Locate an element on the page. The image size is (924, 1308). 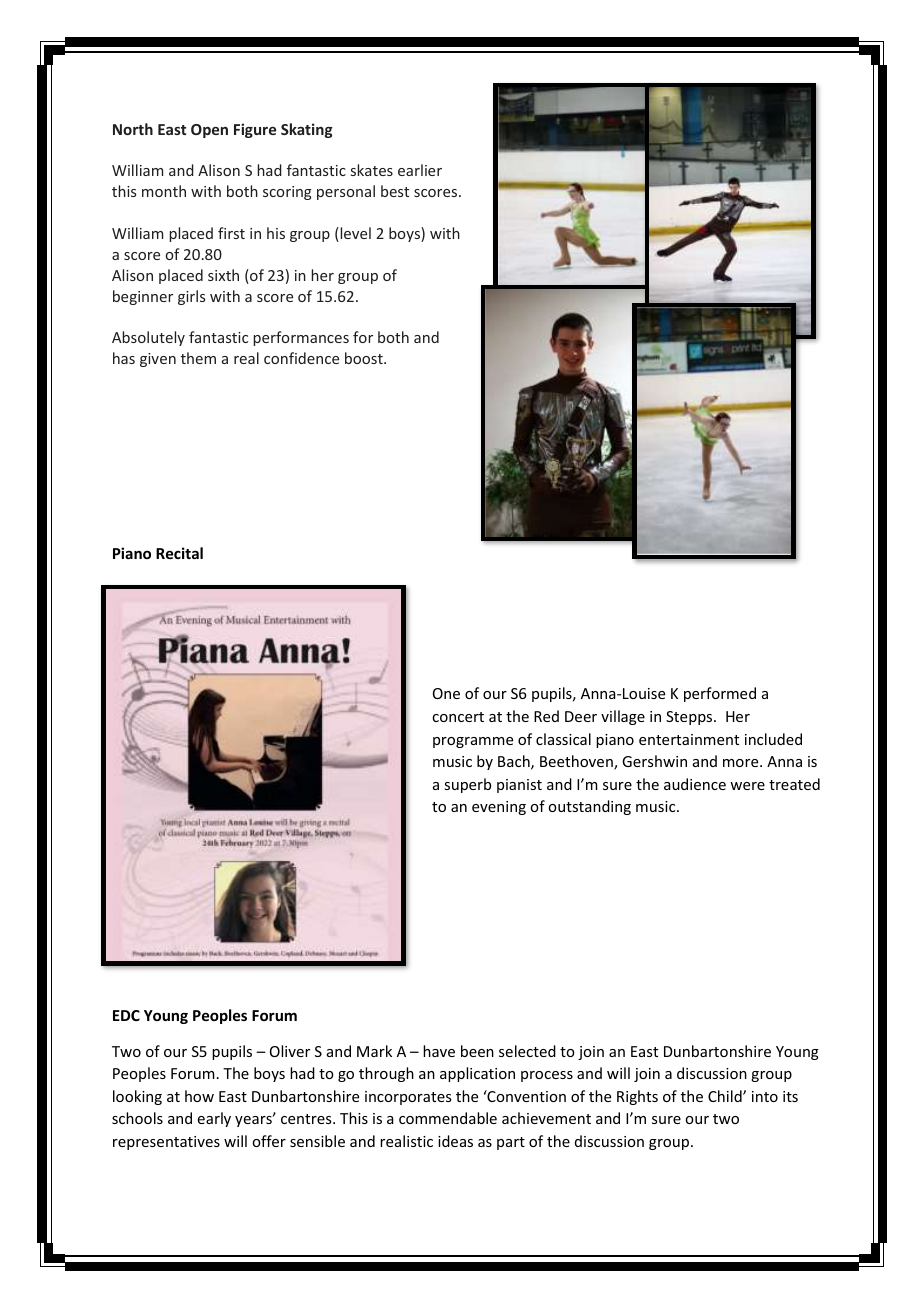
superb is located at coordinates (467, 785).
